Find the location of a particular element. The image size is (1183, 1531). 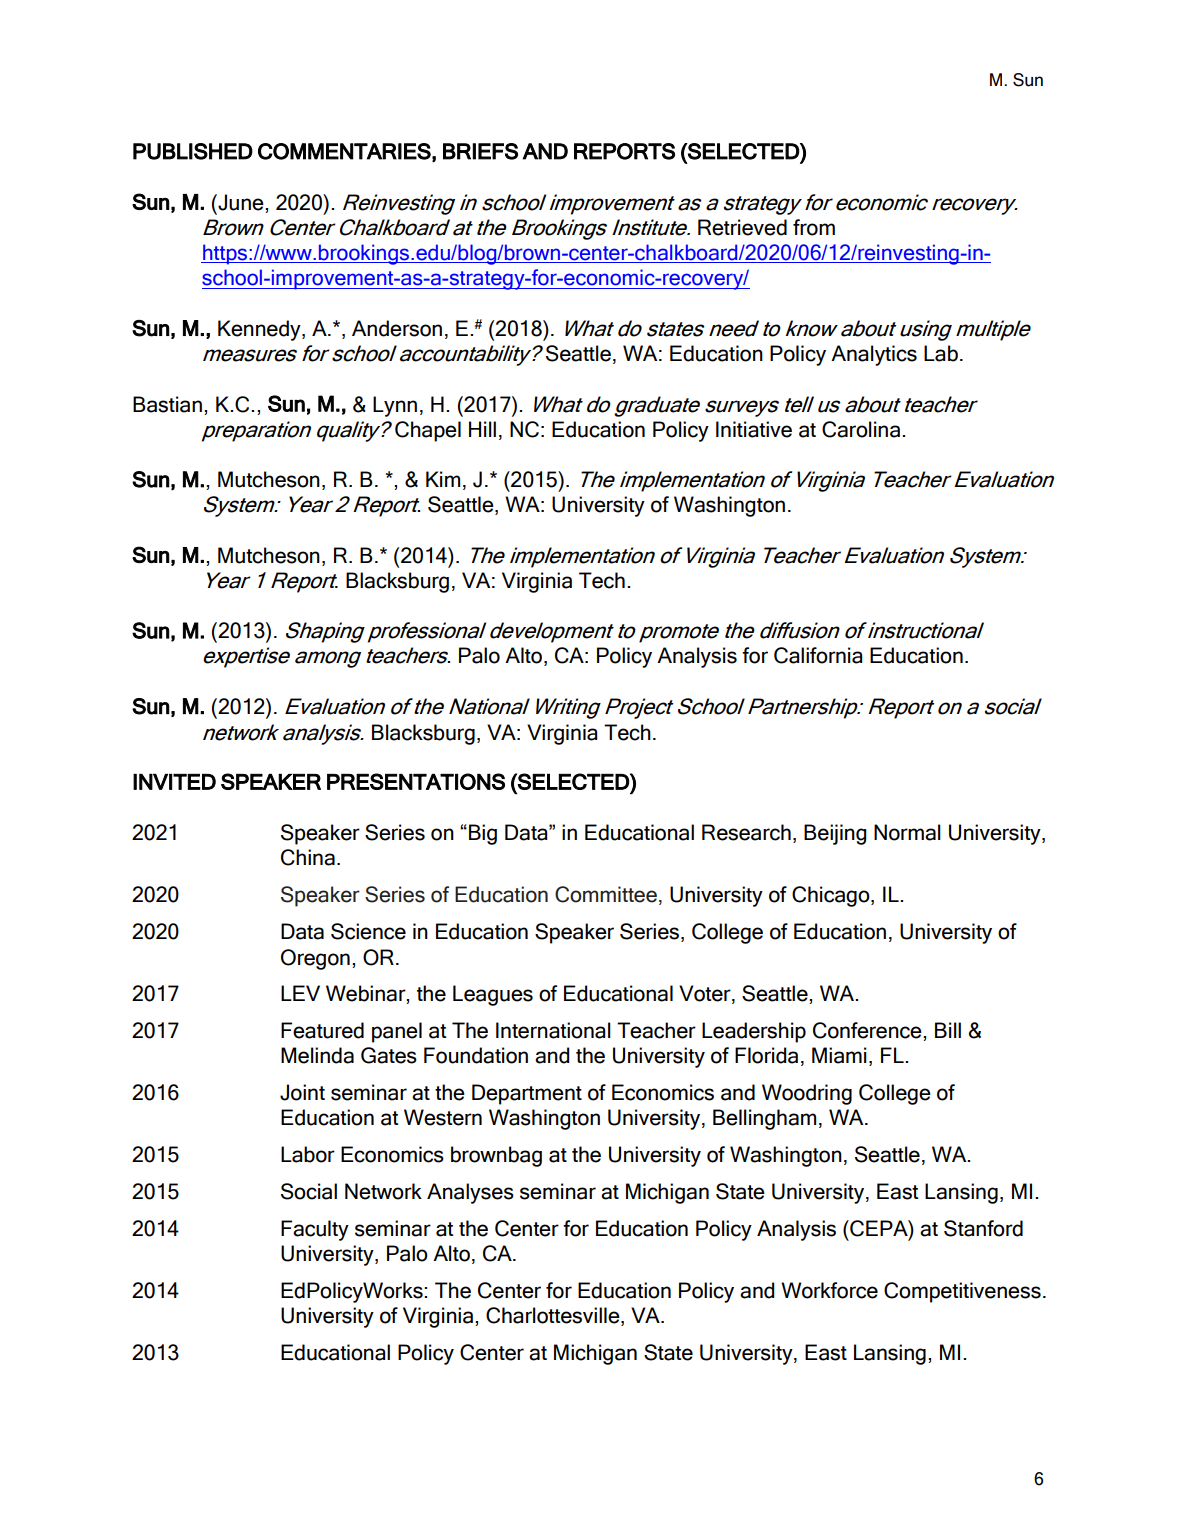

June is located at coordinates (241, 202).
